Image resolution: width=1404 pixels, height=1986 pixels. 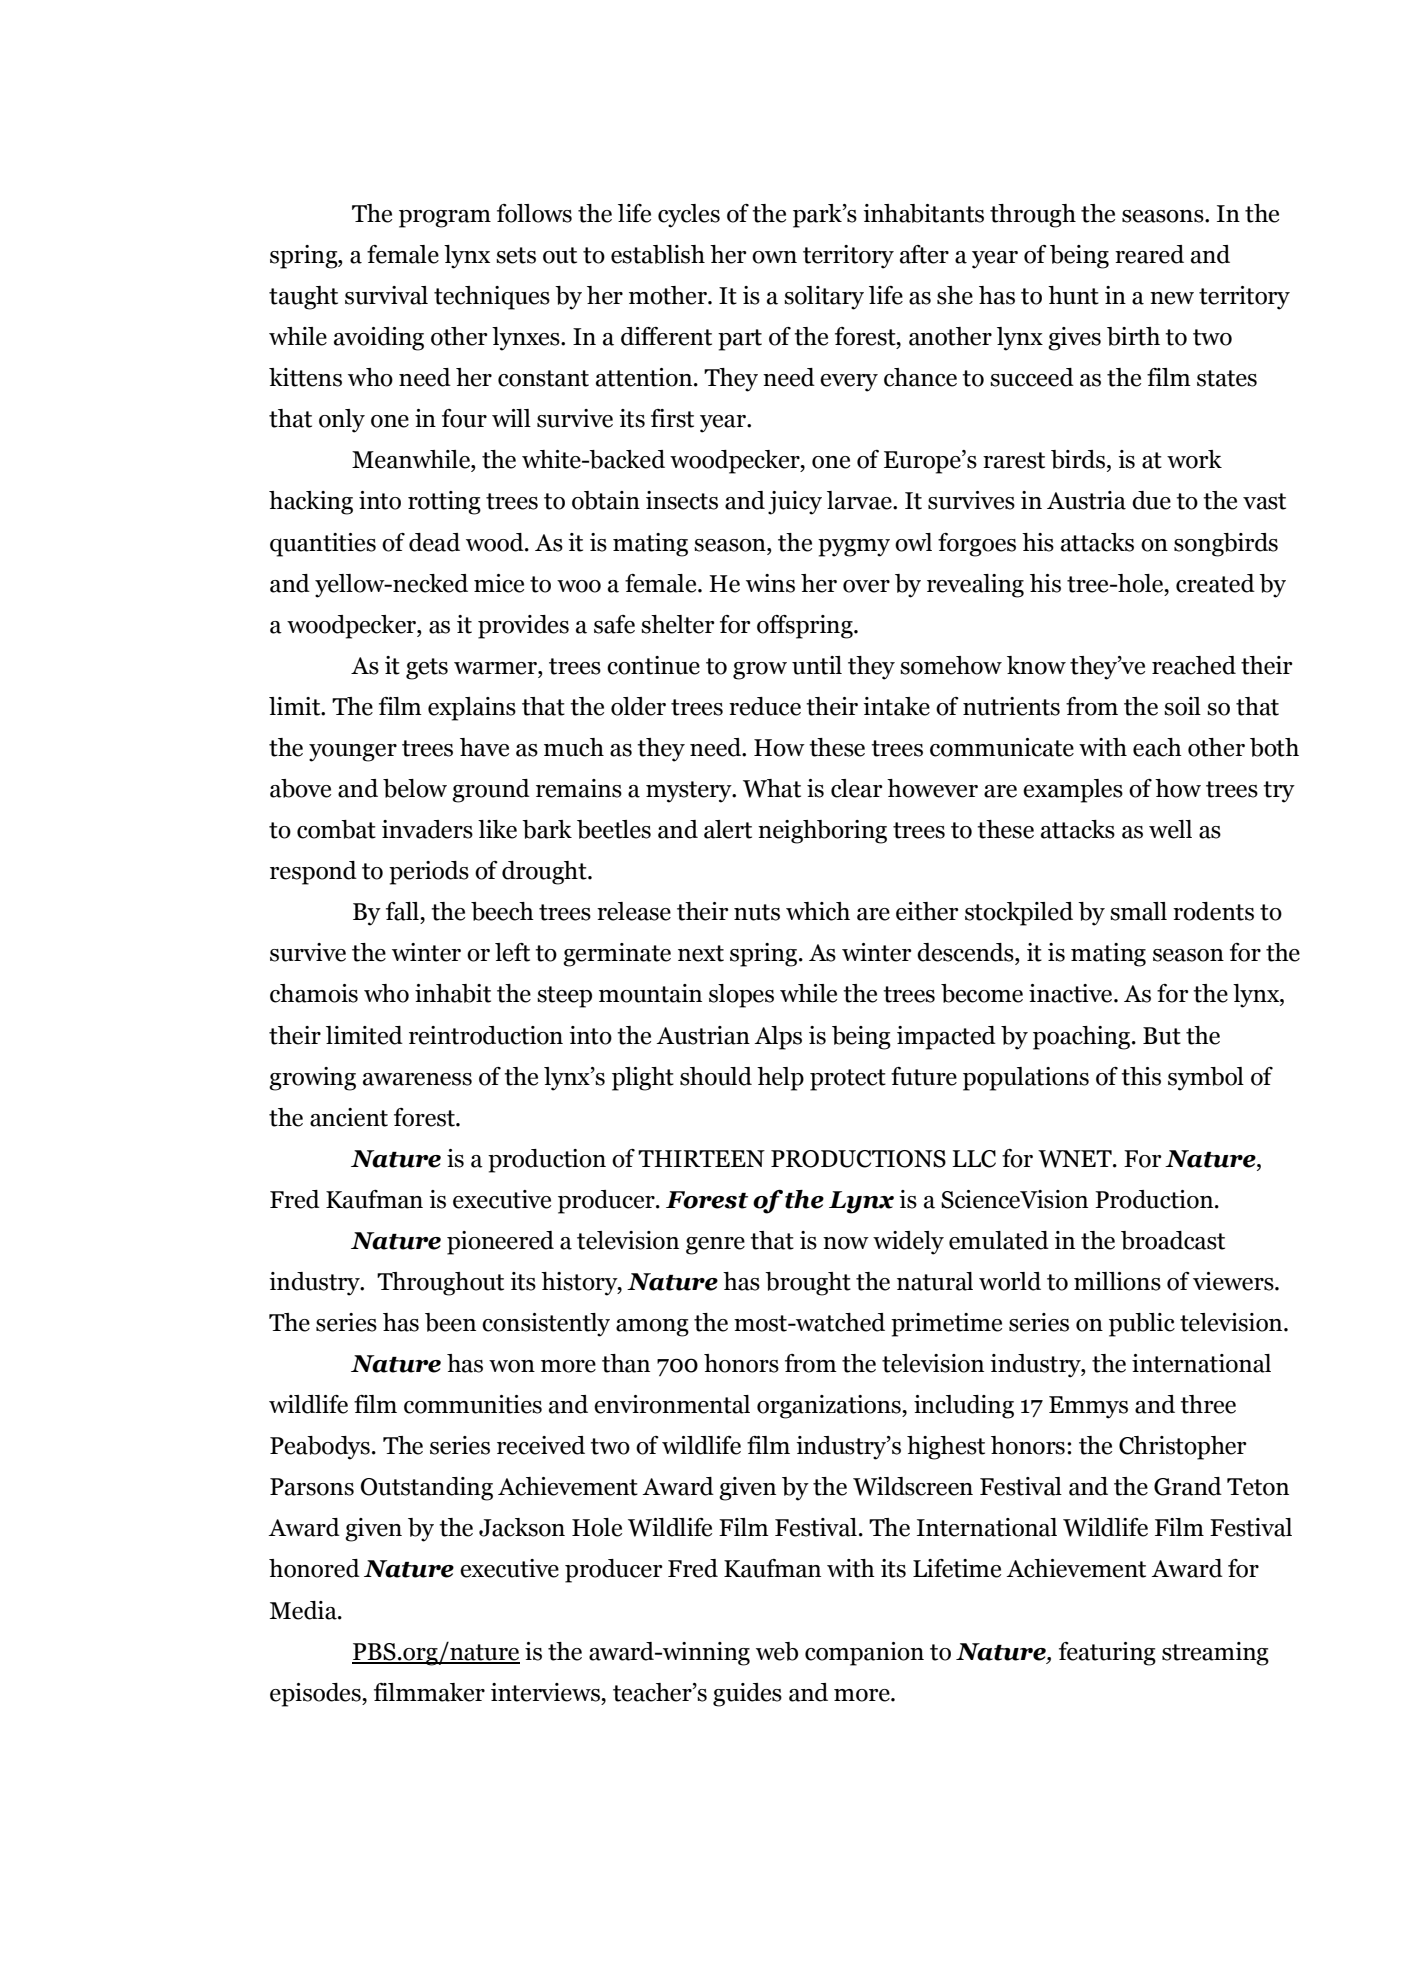 What do you see at coordinates (445, 219) in the page?
I see `program` at bounding box center [445, 219].
